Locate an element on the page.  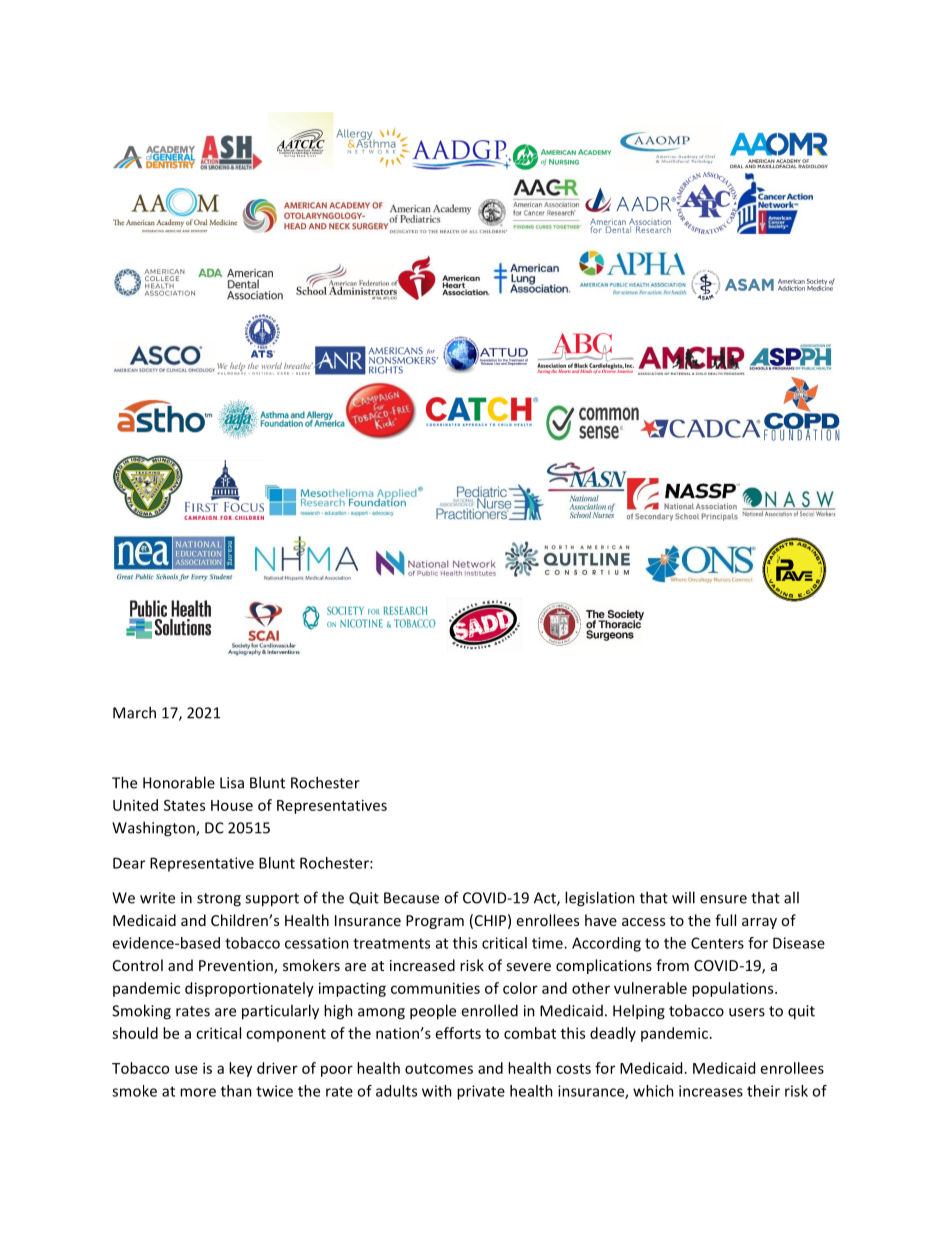
ensure is located at coordinates (723, 899).
